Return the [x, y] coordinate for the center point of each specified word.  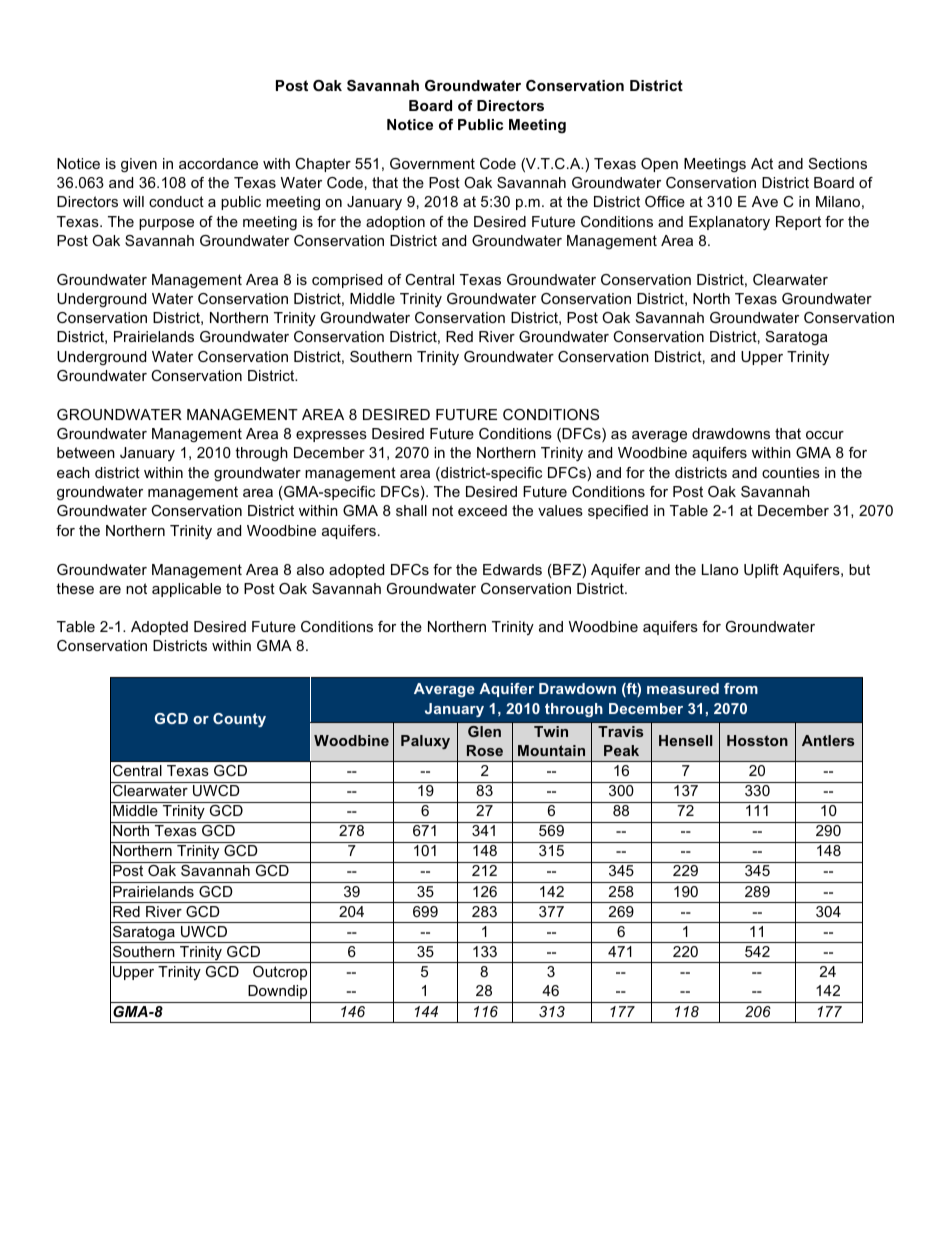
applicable [186, 590]
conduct [176, 201]
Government [432, 163]
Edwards [512, 569]
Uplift [761, 571]
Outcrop [280, 973]
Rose [485, 750]
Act [762, 163]
